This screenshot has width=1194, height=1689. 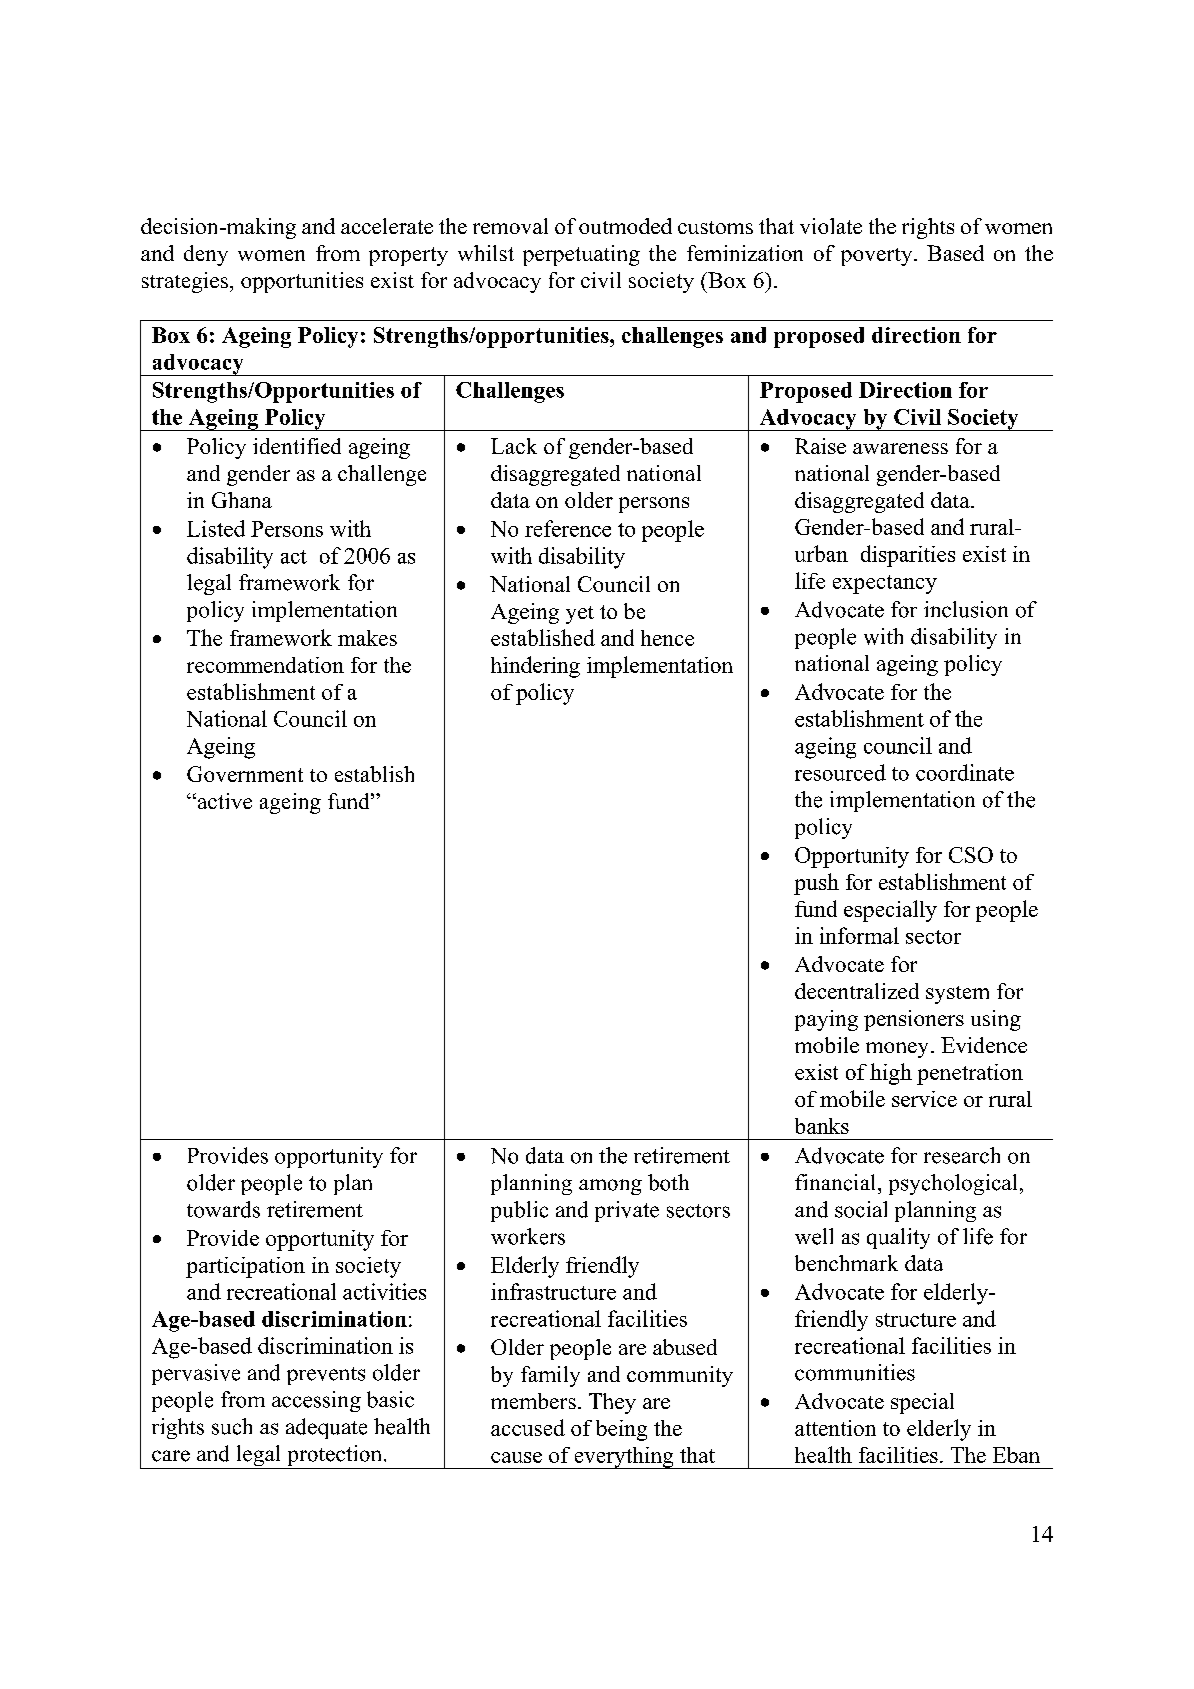 I want to click on such, so click(x=232, y=1426).
